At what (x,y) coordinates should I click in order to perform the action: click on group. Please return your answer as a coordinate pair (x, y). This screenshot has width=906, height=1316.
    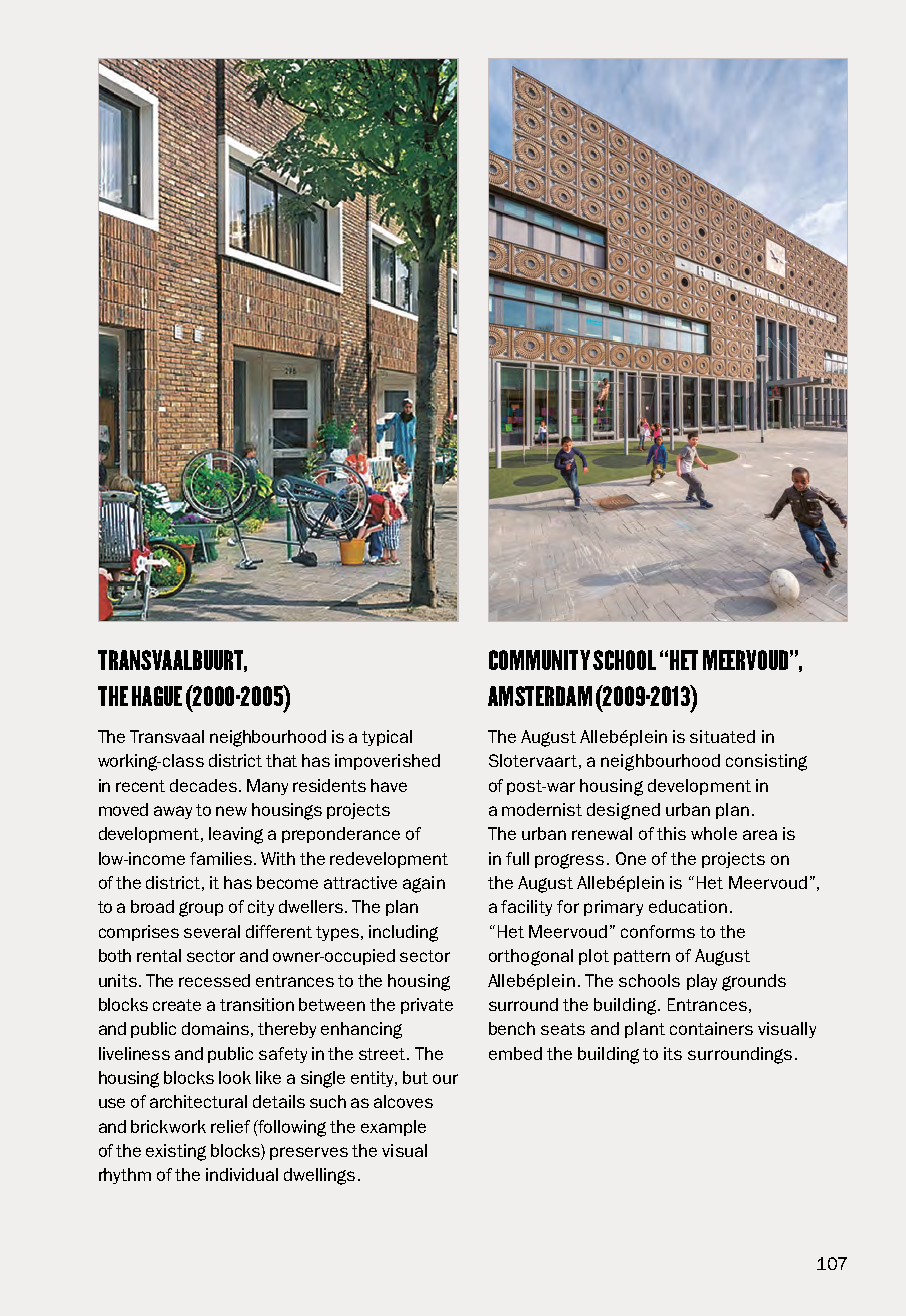
    Looking at the image, I should click on (201, 909).
